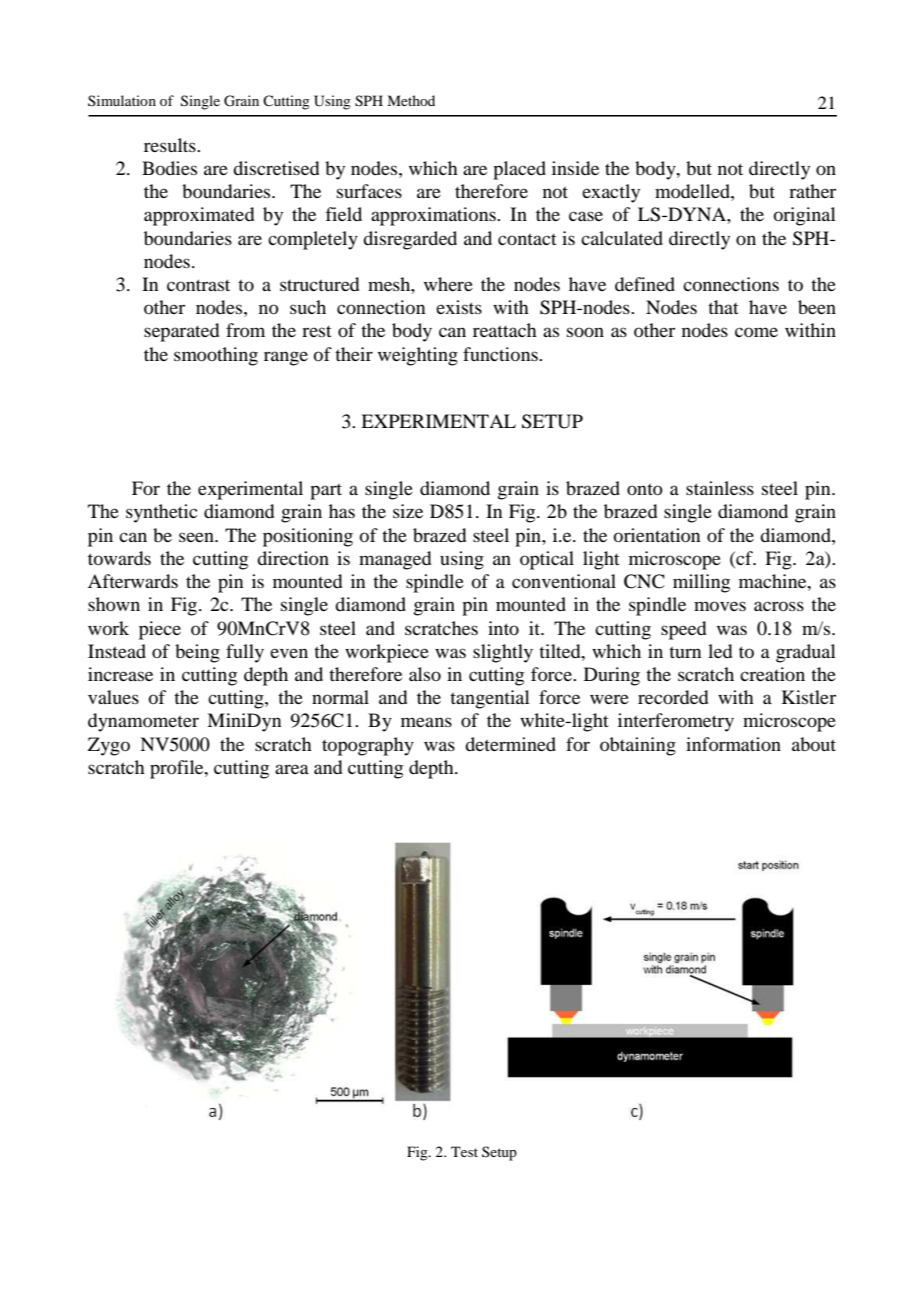 This image has height=1308, width=924. I want to click on results, so click(171, 145).
